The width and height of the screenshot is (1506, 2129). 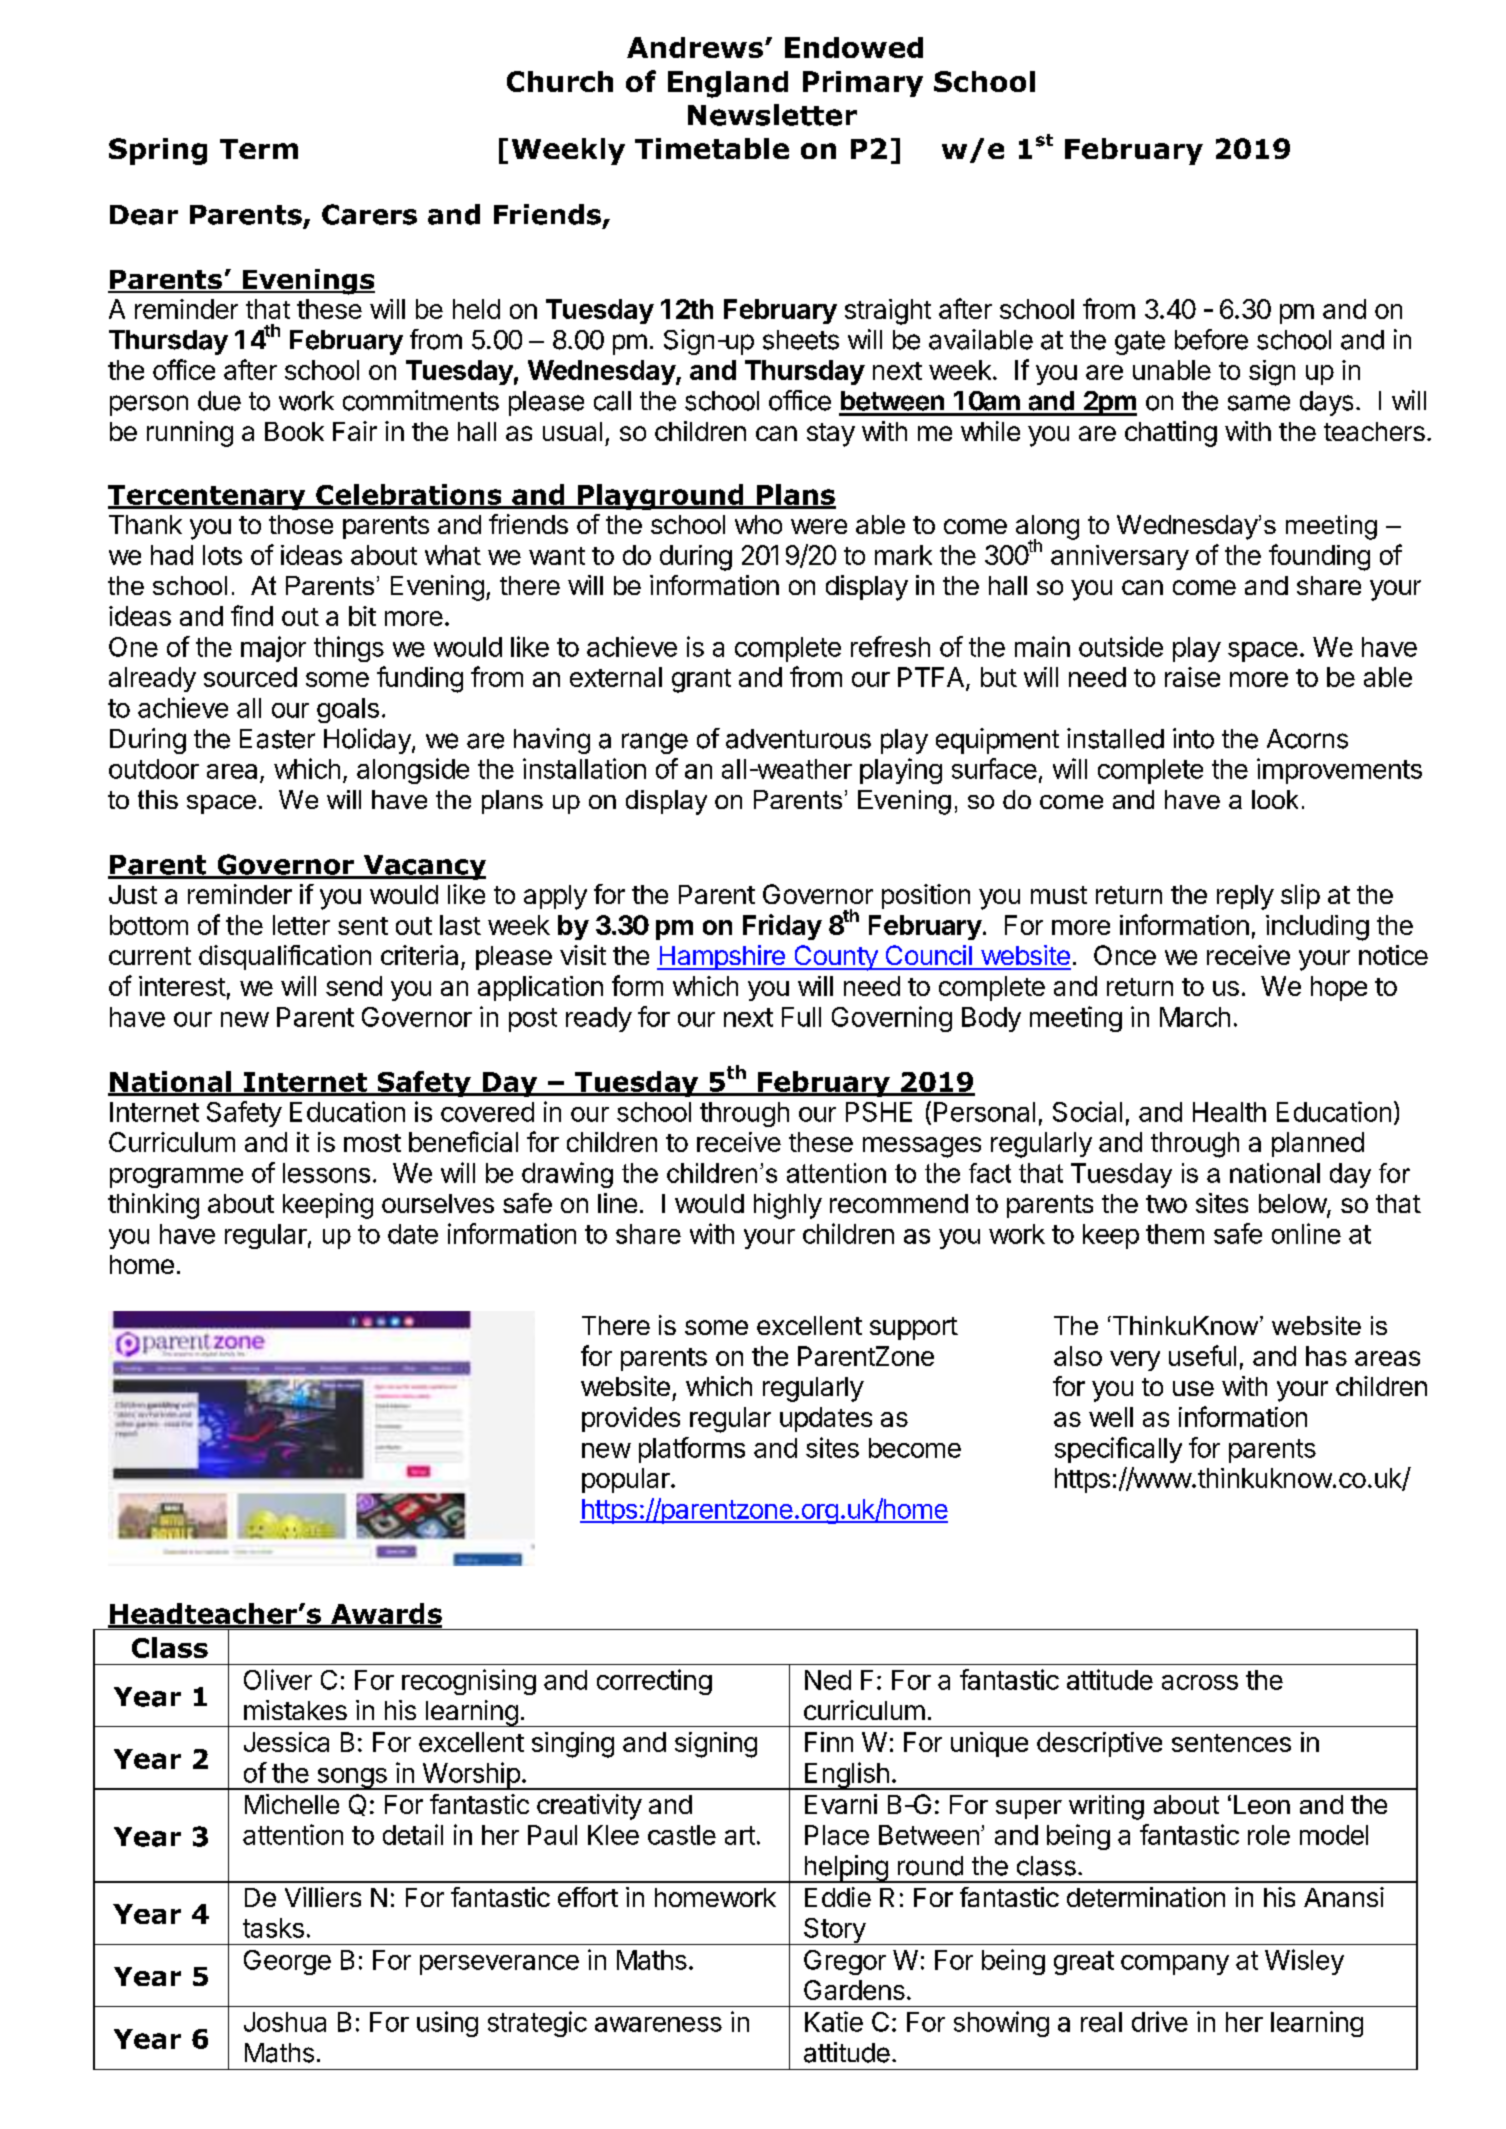 I want to click on Book, so click(x=294, y=431).
